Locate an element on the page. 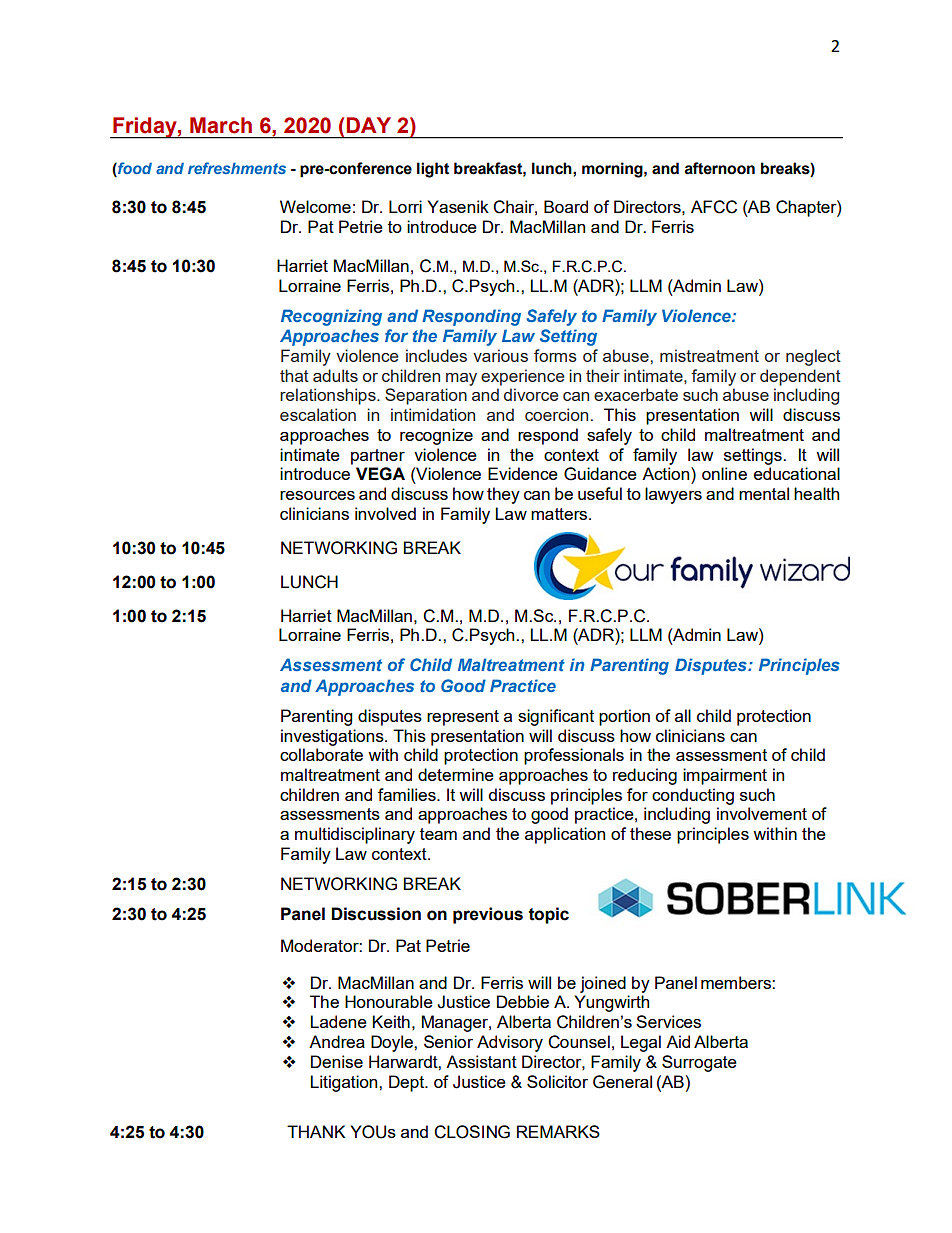  afternoon is located at coordinates (720, 168).
